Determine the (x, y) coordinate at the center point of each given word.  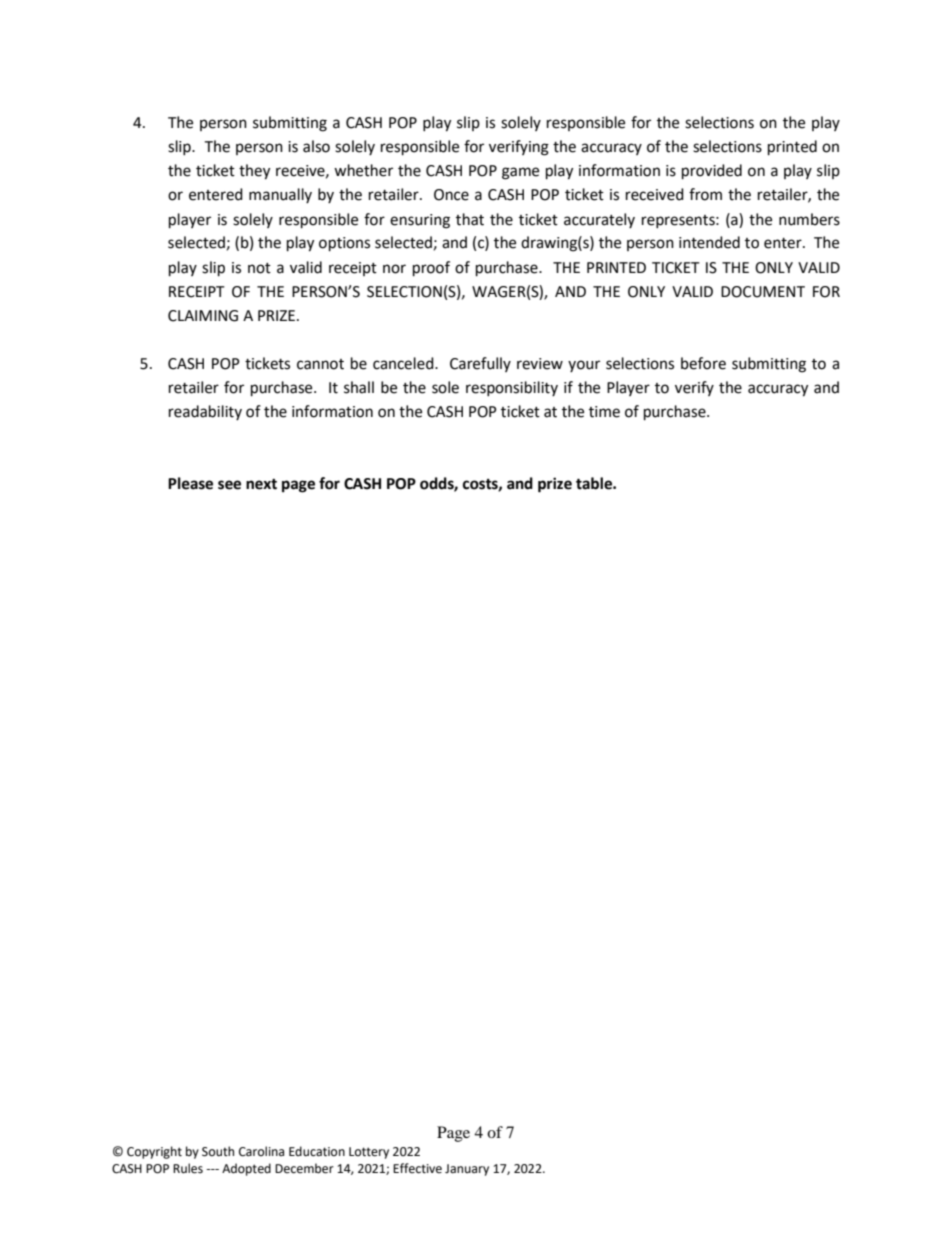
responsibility (512, 388)
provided (712, 172)
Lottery (369, 1153)
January (467, 1170)
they (254, 172)
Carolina (261, 1151)
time (604, 412)
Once (451, 195)
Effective (417, 1168)
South (218, 1151)
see (229, 485)
